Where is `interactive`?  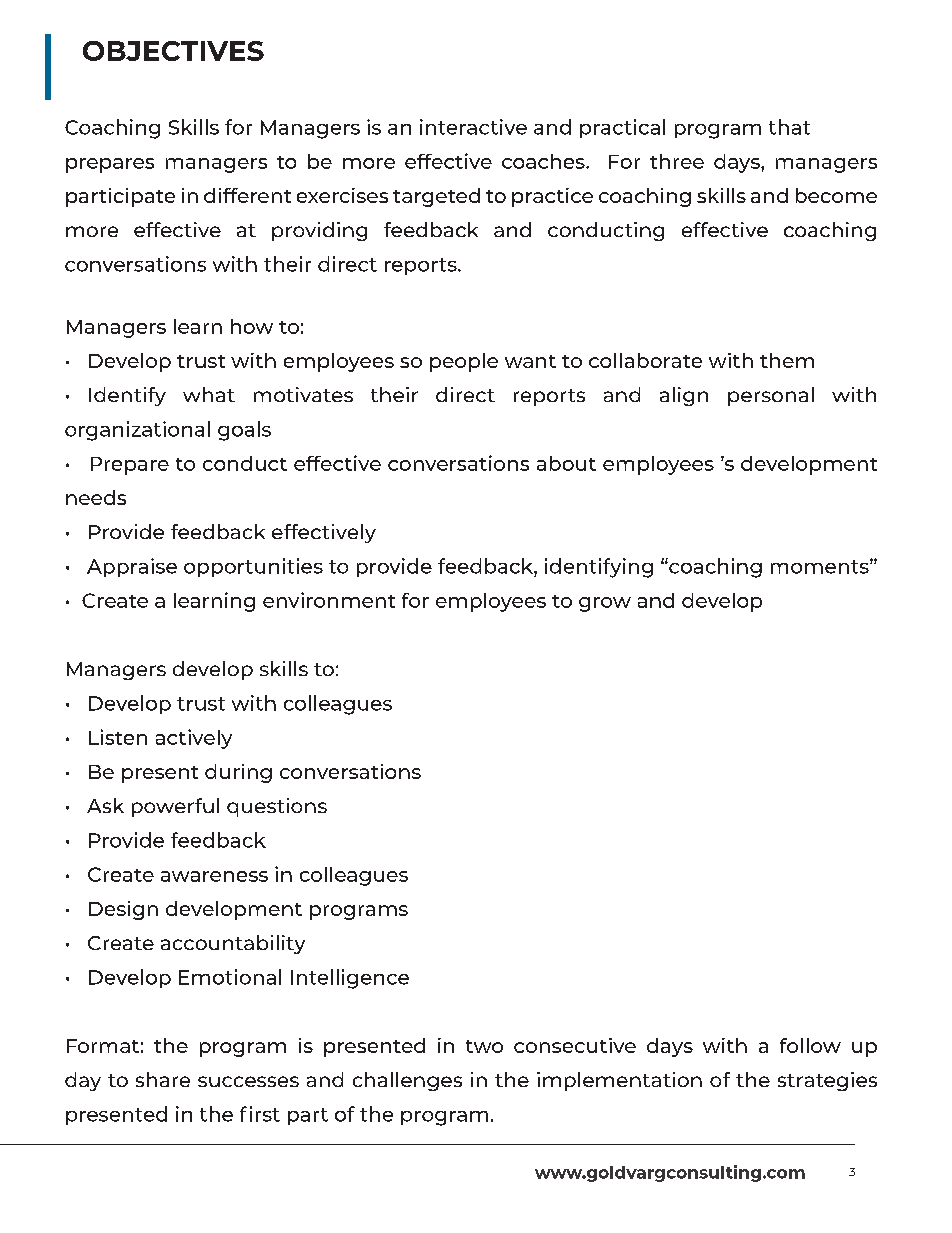 interactive is located at coordinates (473, 127).
